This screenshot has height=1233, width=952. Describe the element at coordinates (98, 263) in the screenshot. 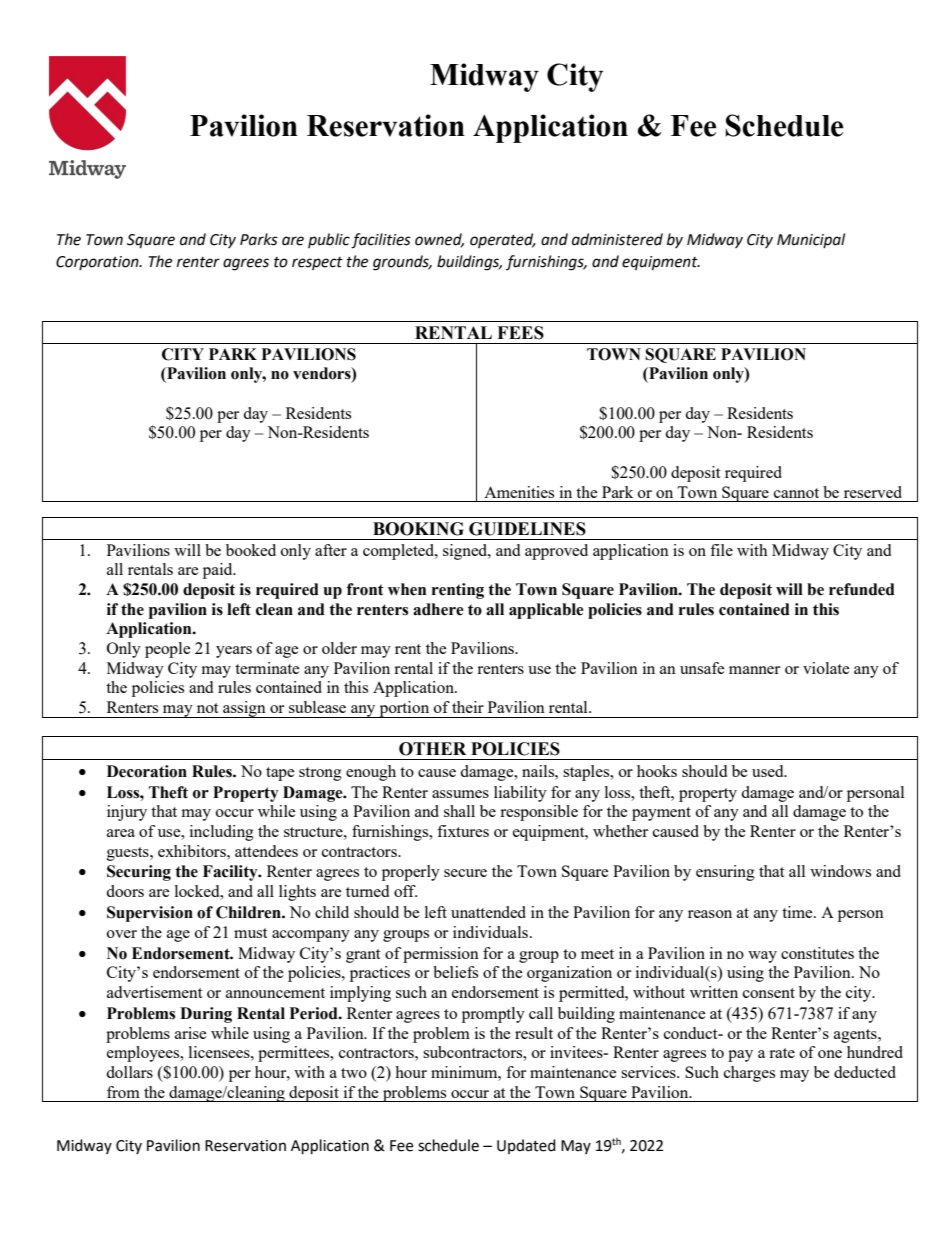

I see `Corporation` at that location.
